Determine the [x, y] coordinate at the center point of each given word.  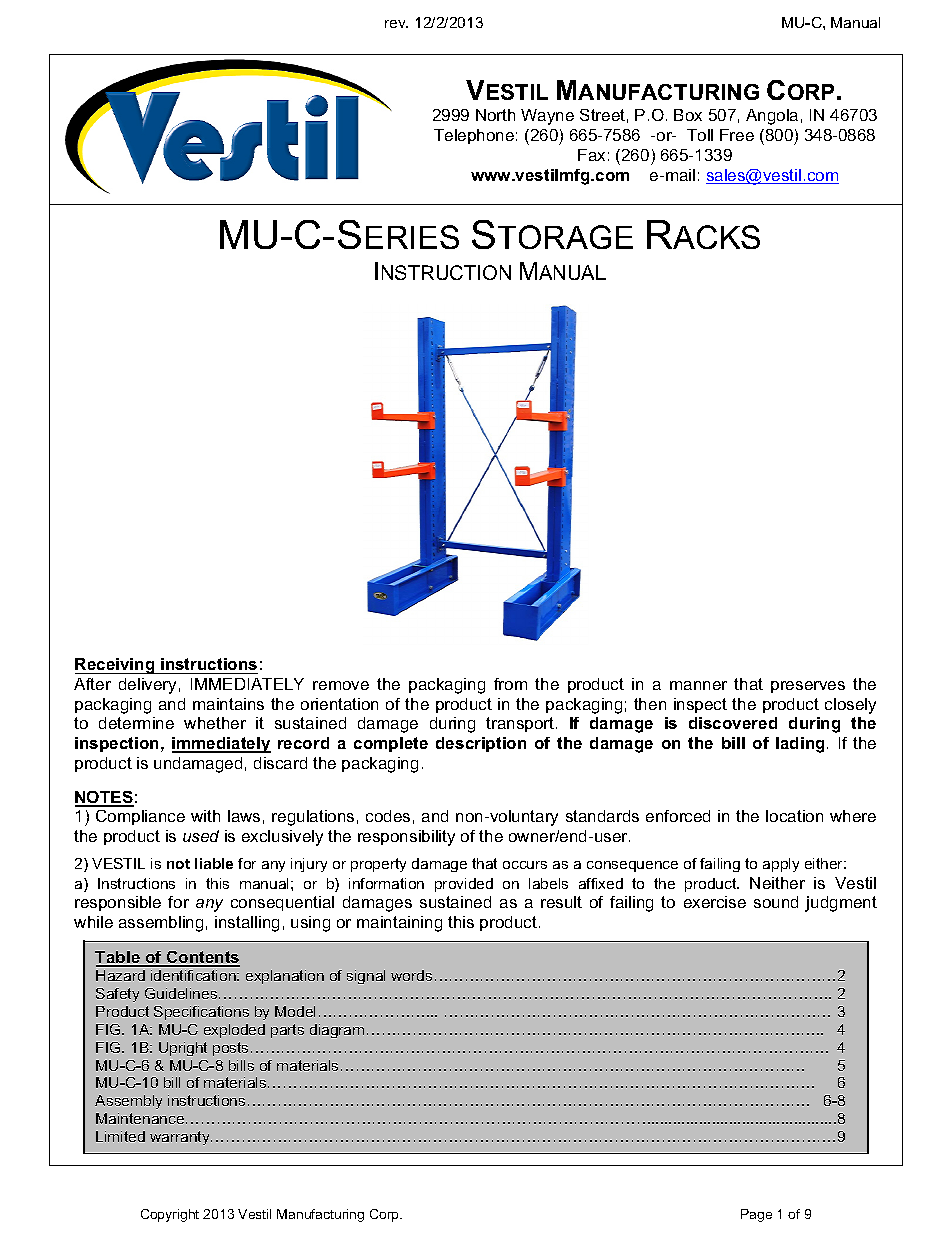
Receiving [116, 666]
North [495, 115]
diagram [337, 1031]
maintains [228, 704]
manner [698, 685]
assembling [161, 924]
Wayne [547, 117]
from [510, 684]
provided [464, 885]
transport [521, 724]
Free [737, 135]
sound [776, 902]
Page [756, 1215]
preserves [808, 687]
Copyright [170, 1215]
